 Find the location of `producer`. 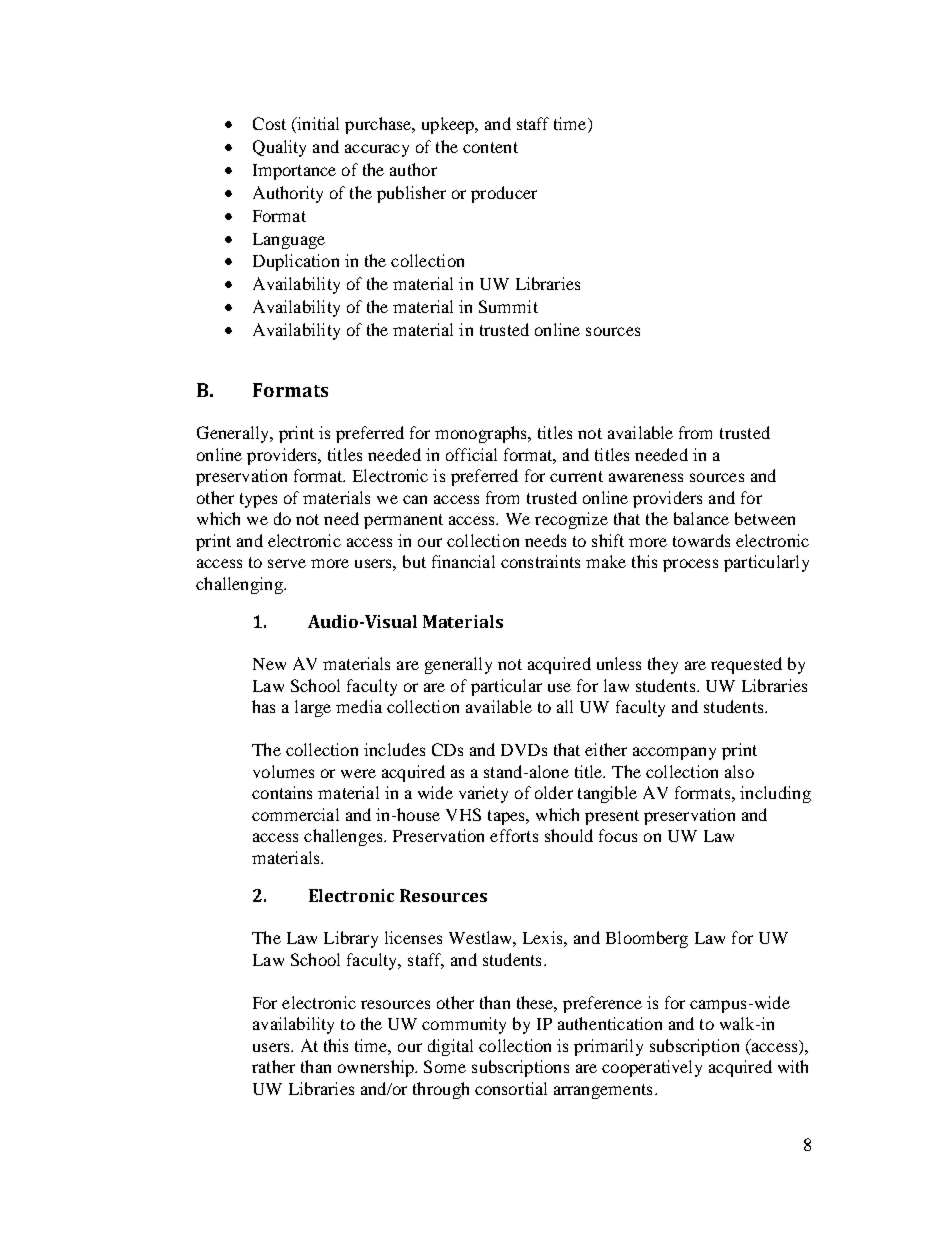

producer is located at coordinates (504, 194).
